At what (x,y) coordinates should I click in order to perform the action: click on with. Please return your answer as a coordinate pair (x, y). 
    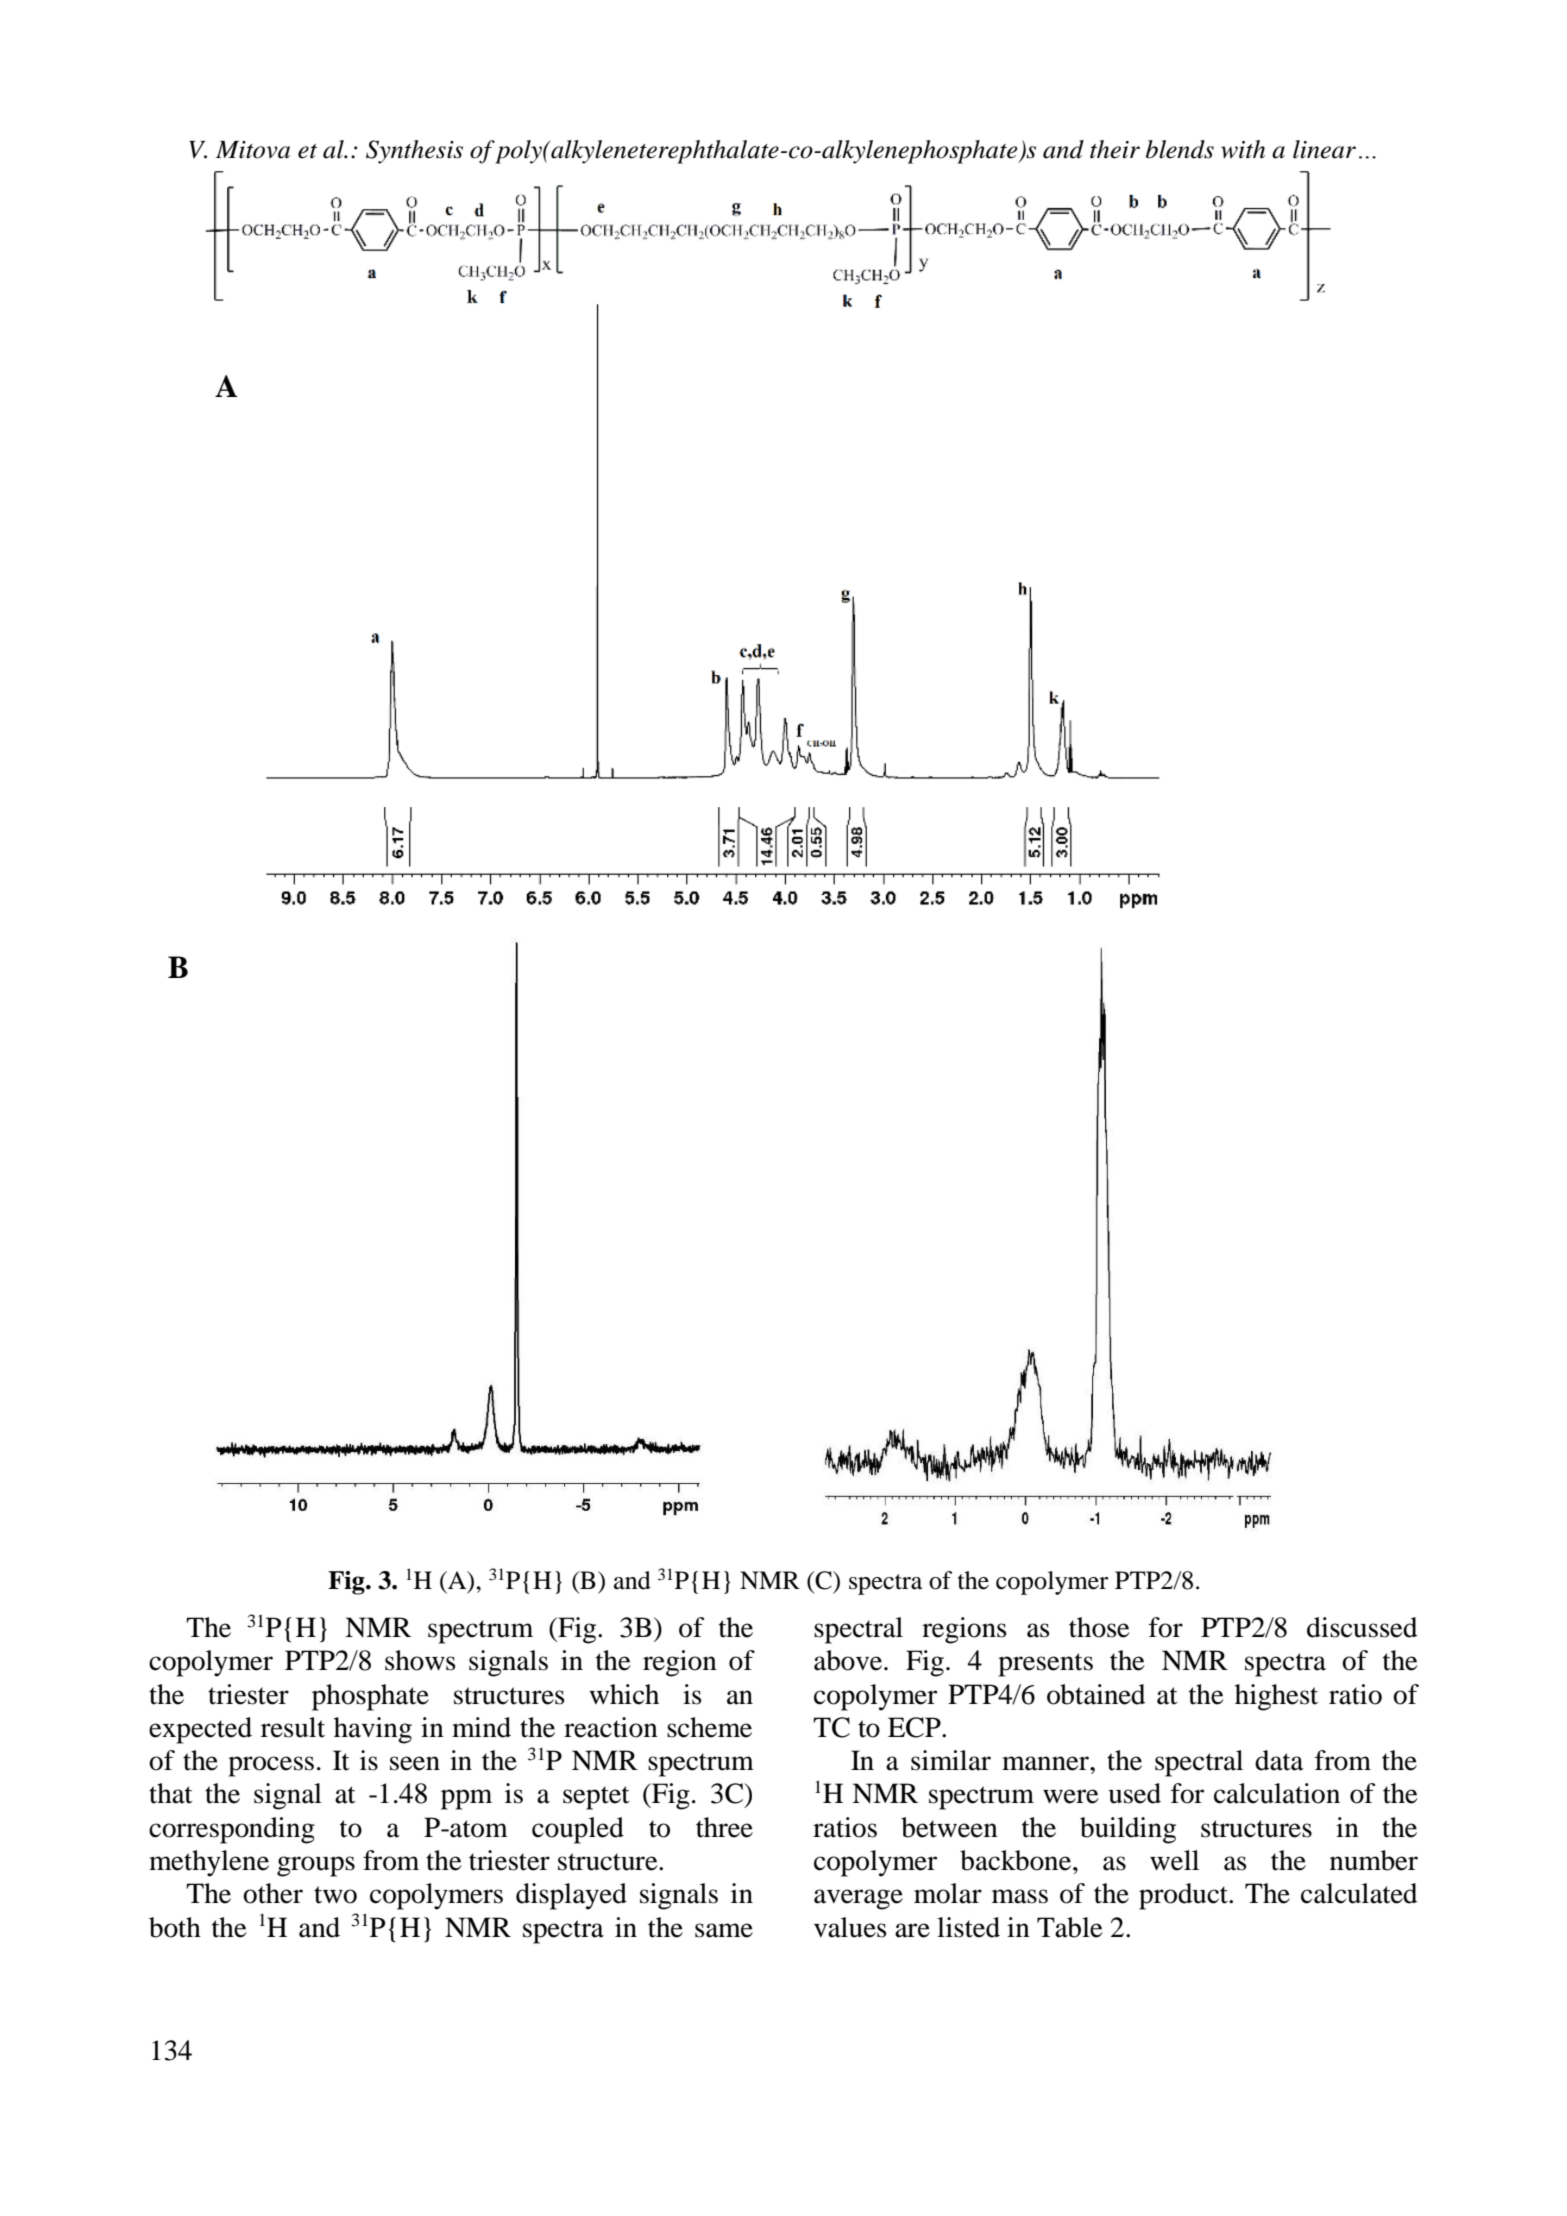
    Looking at the image, I should click on (1243, 149).
